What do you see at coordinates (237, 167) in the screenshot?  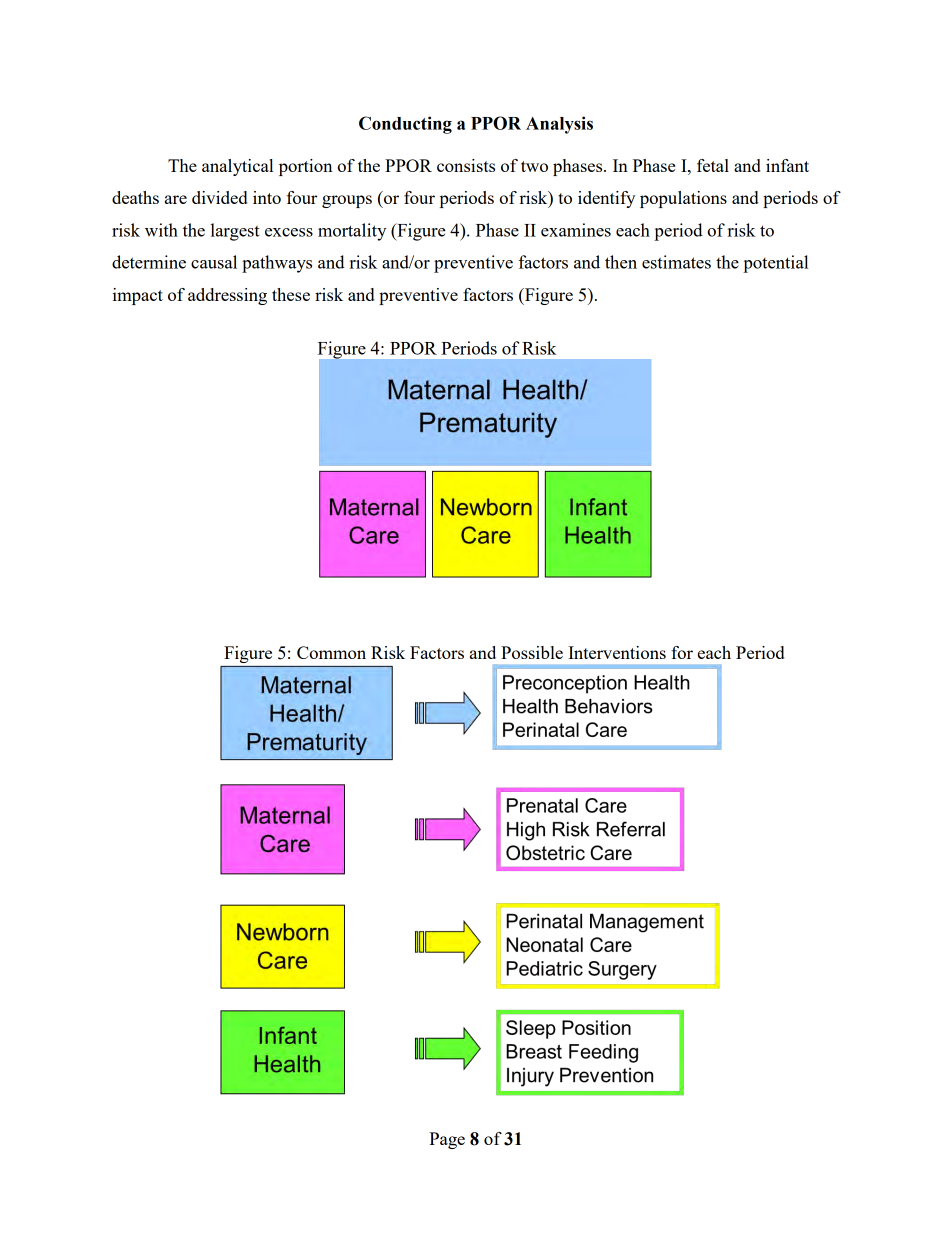 I see `analytical` at bounding box center [237, 167].
